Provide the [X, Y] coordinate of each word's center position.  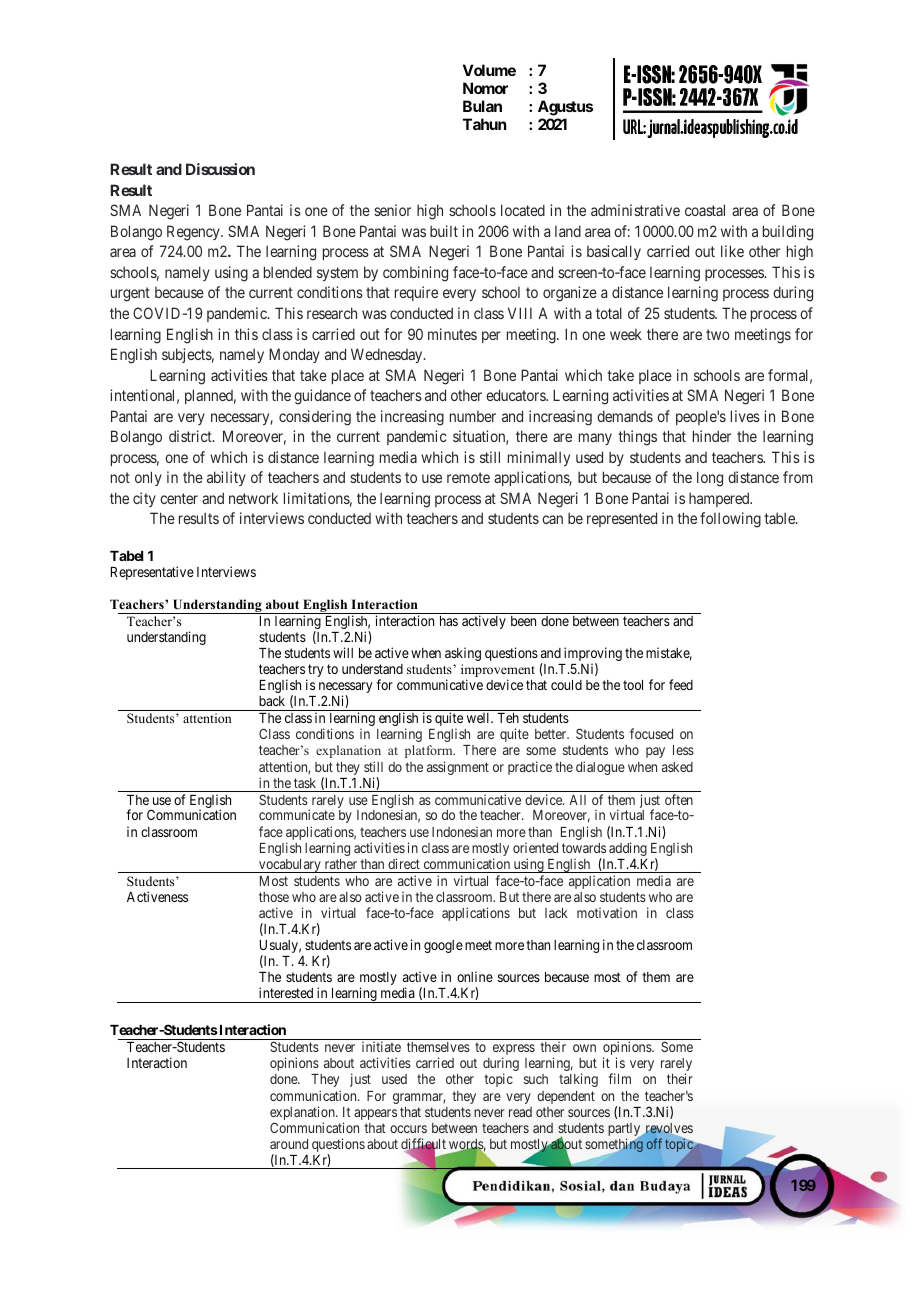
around [289, 1144]
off [654, 1143]
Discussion [220, 169]
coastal [705, 210]
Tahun [485, 124]
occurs [408, 1129]
